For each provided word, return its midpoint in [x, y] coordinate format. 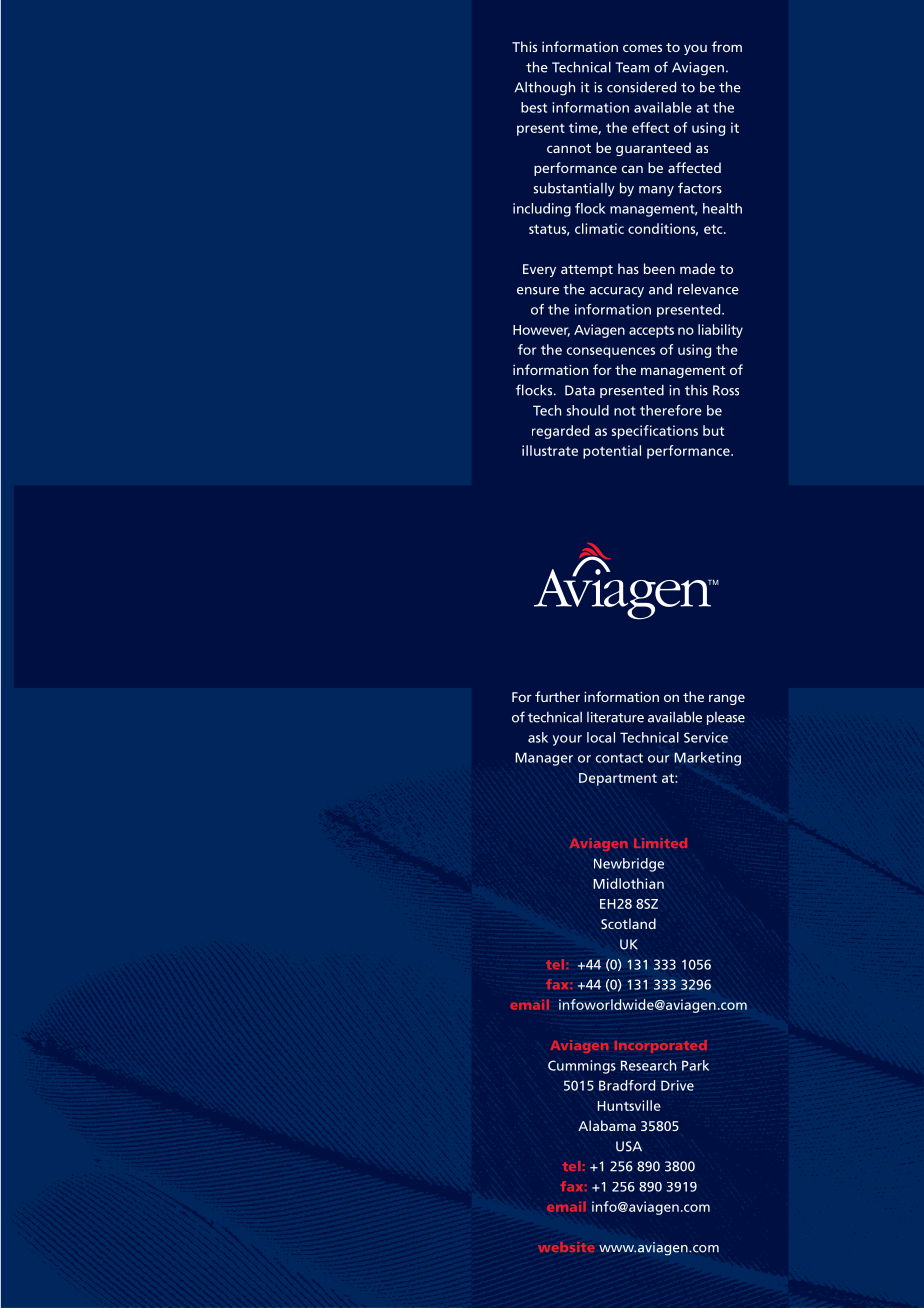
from [727, 46]
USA [629, 1146]
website [566, 1247]
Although [544, 88]
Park [695, 1065]
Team [632, 67]
